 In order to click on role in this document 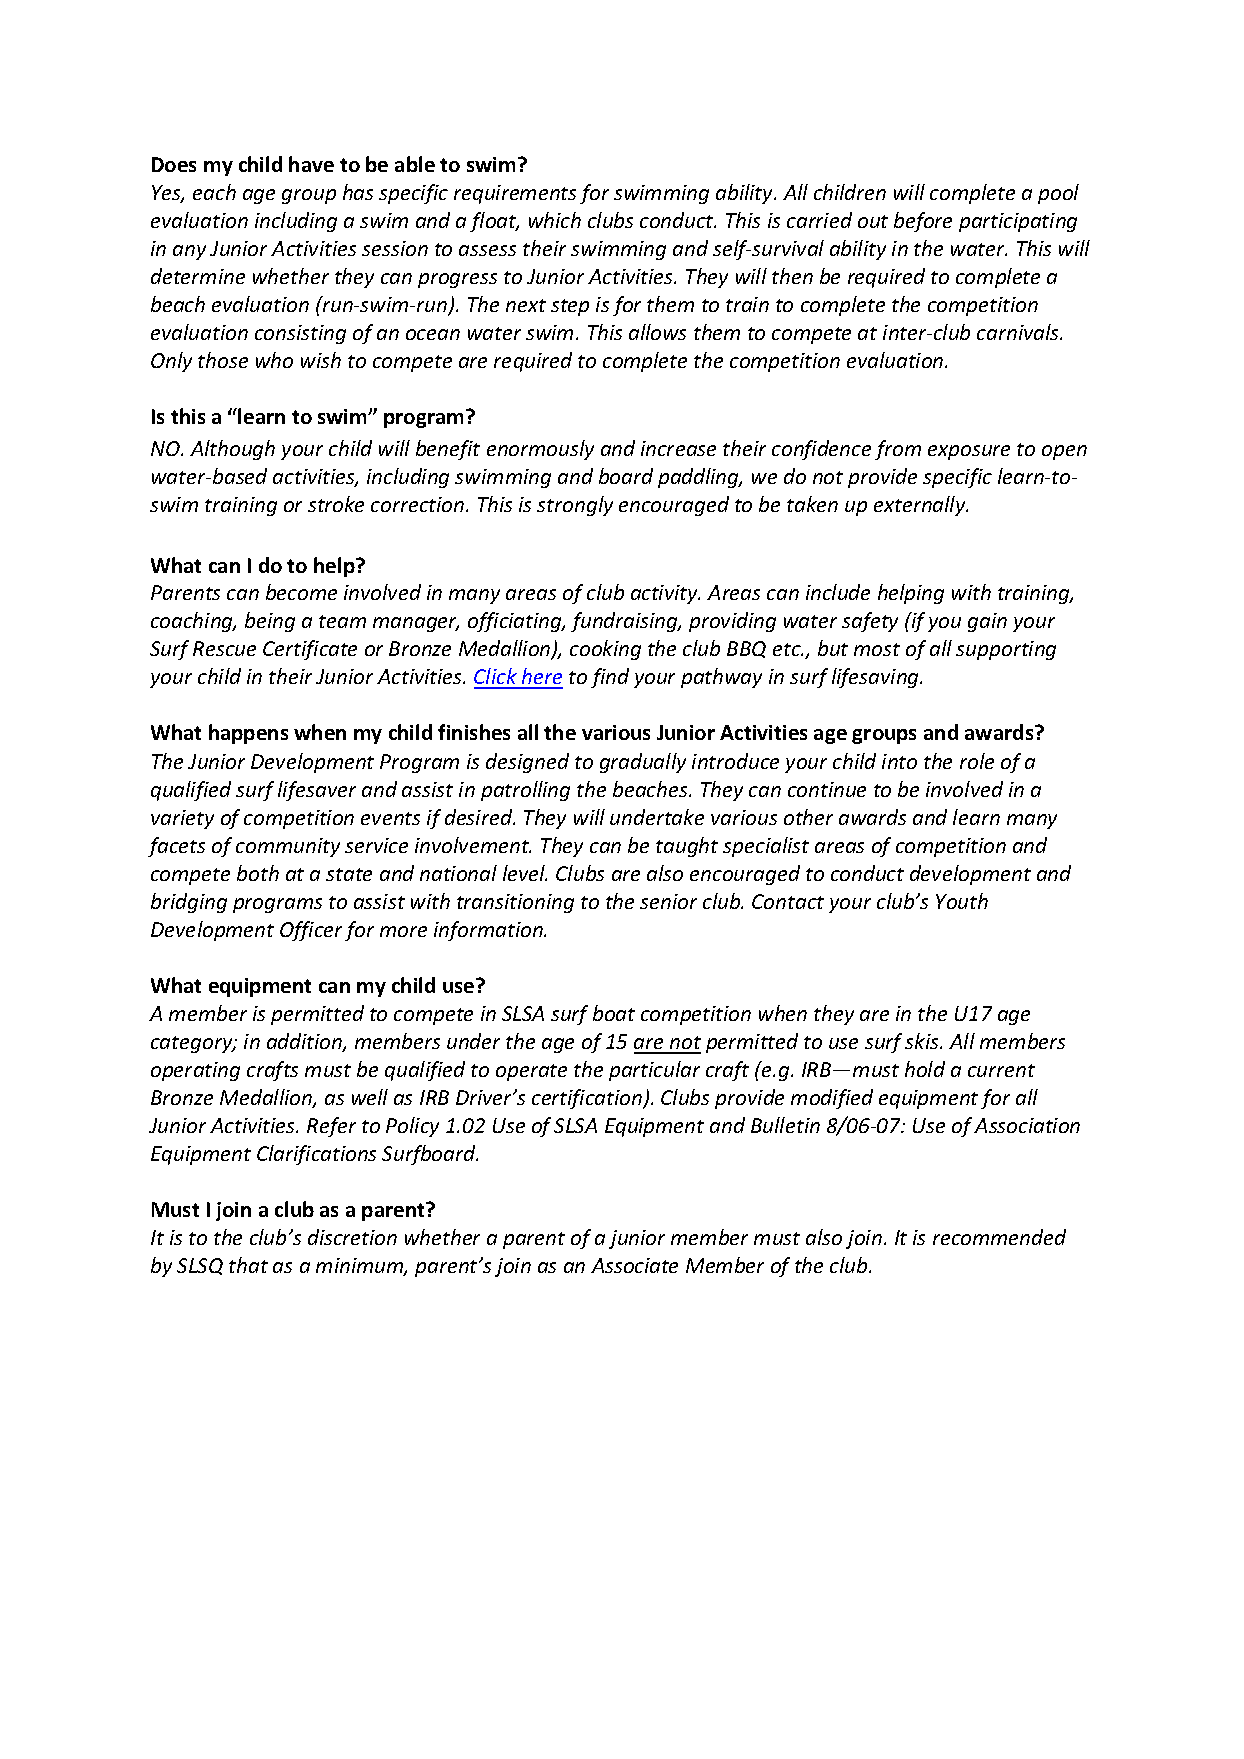, I will do `click(977, 761)`.
